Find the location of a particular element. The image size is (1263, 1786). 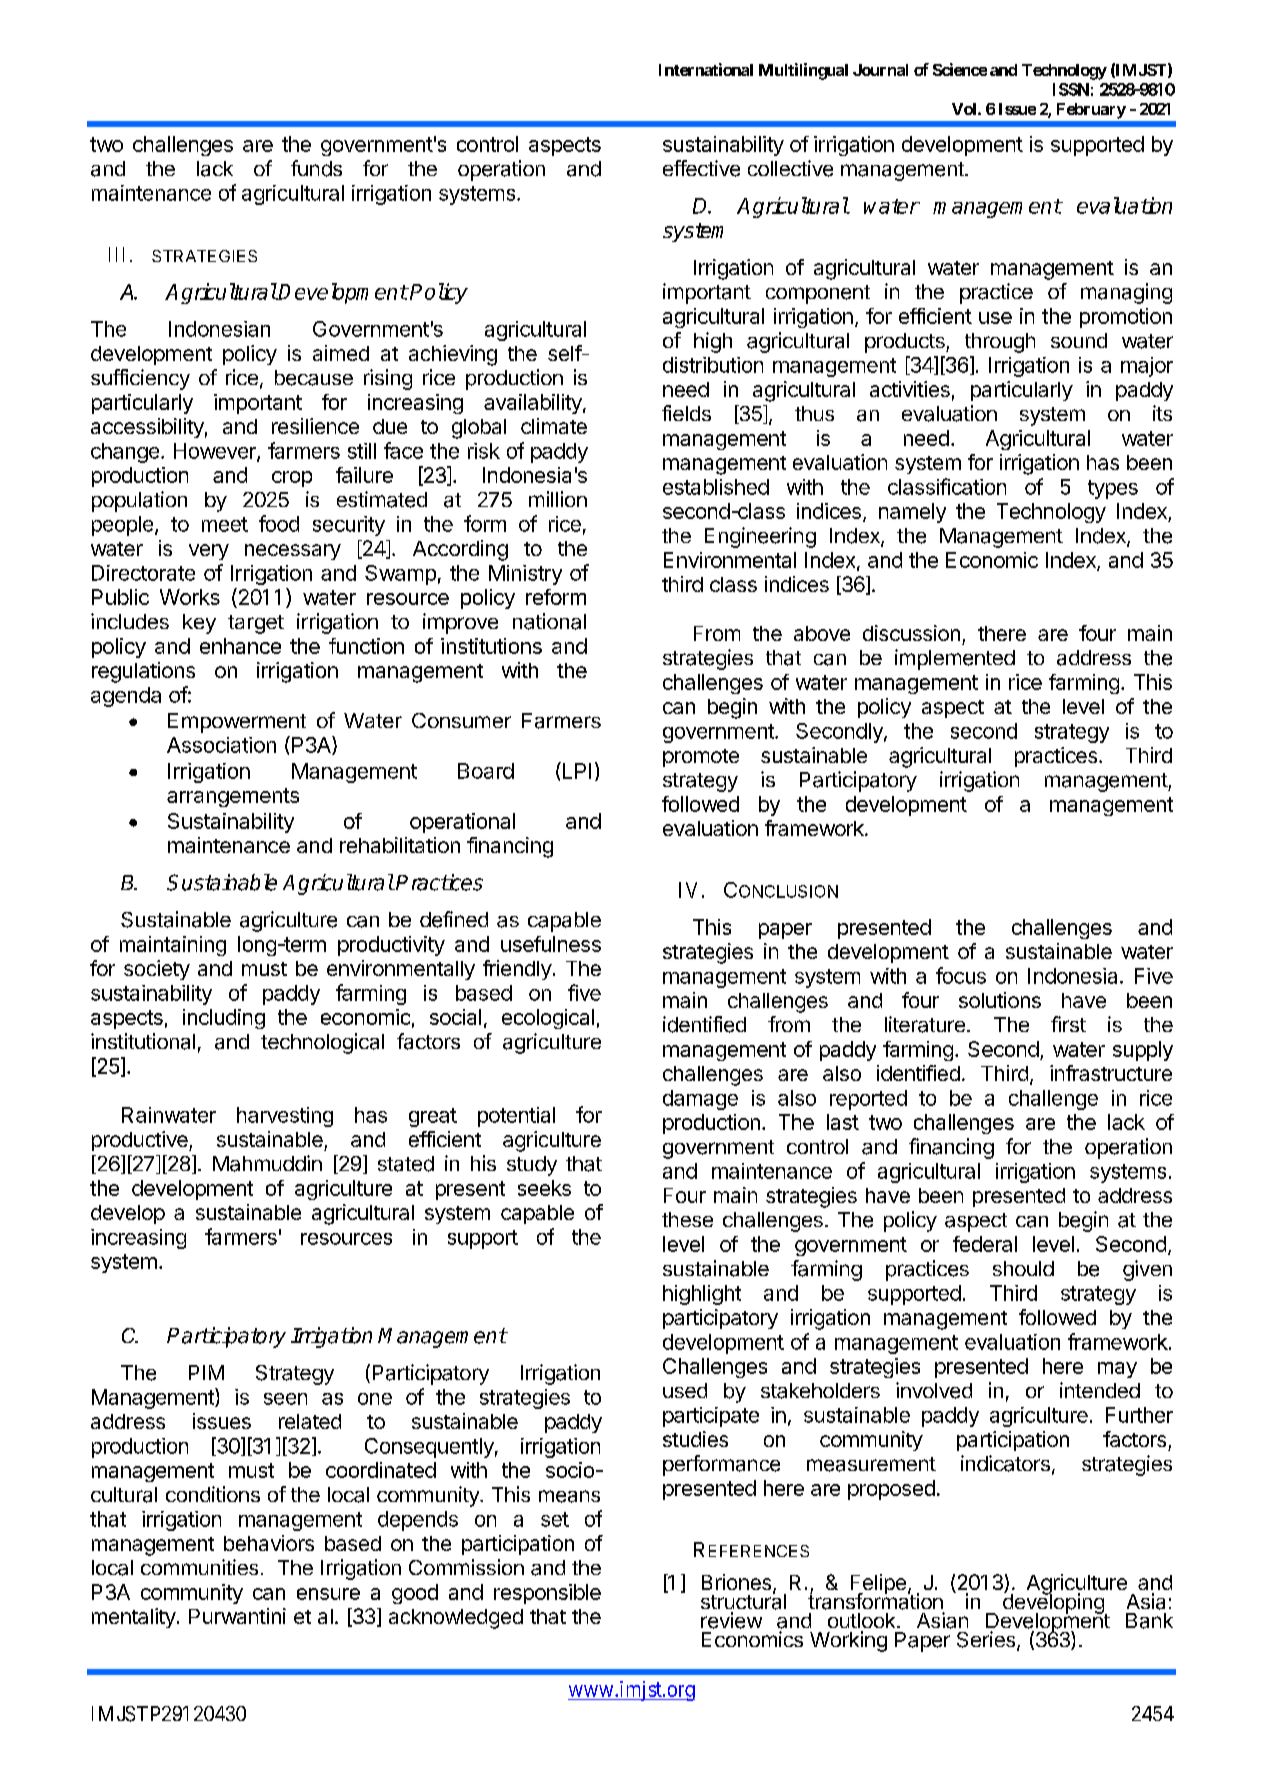

funds is located at coordinates (316, 168).
